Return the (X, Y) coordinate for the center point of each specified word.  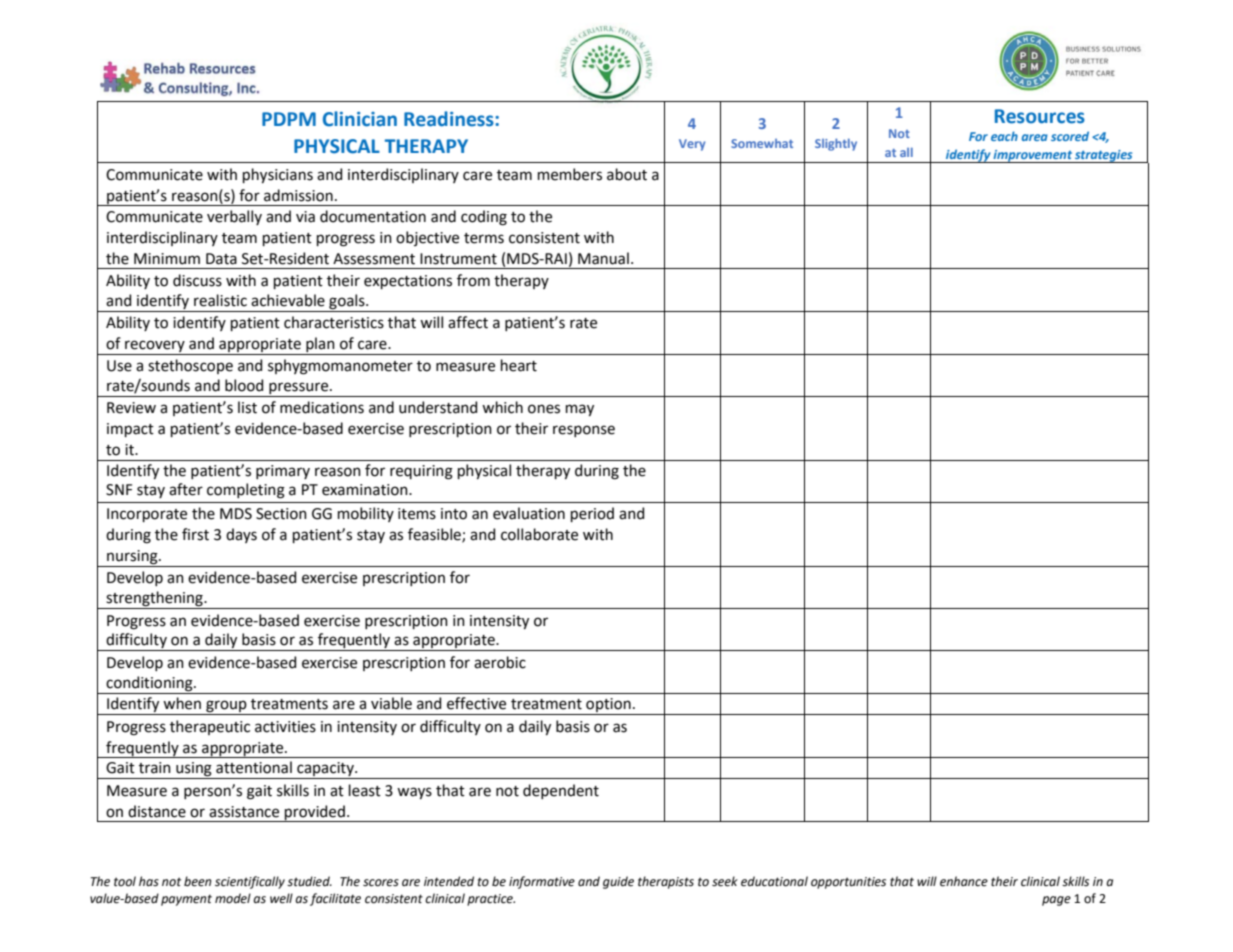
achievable (288, 300)
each (1004, 136)
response (584, 431)
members (570, 174)
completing (246, 491)
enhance (964, 881)
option (608, 706)
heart (519, 365)
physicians (278, 175)
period (592, 514)
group (226, 707)
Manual (603, 258)
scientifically (250, 882)
